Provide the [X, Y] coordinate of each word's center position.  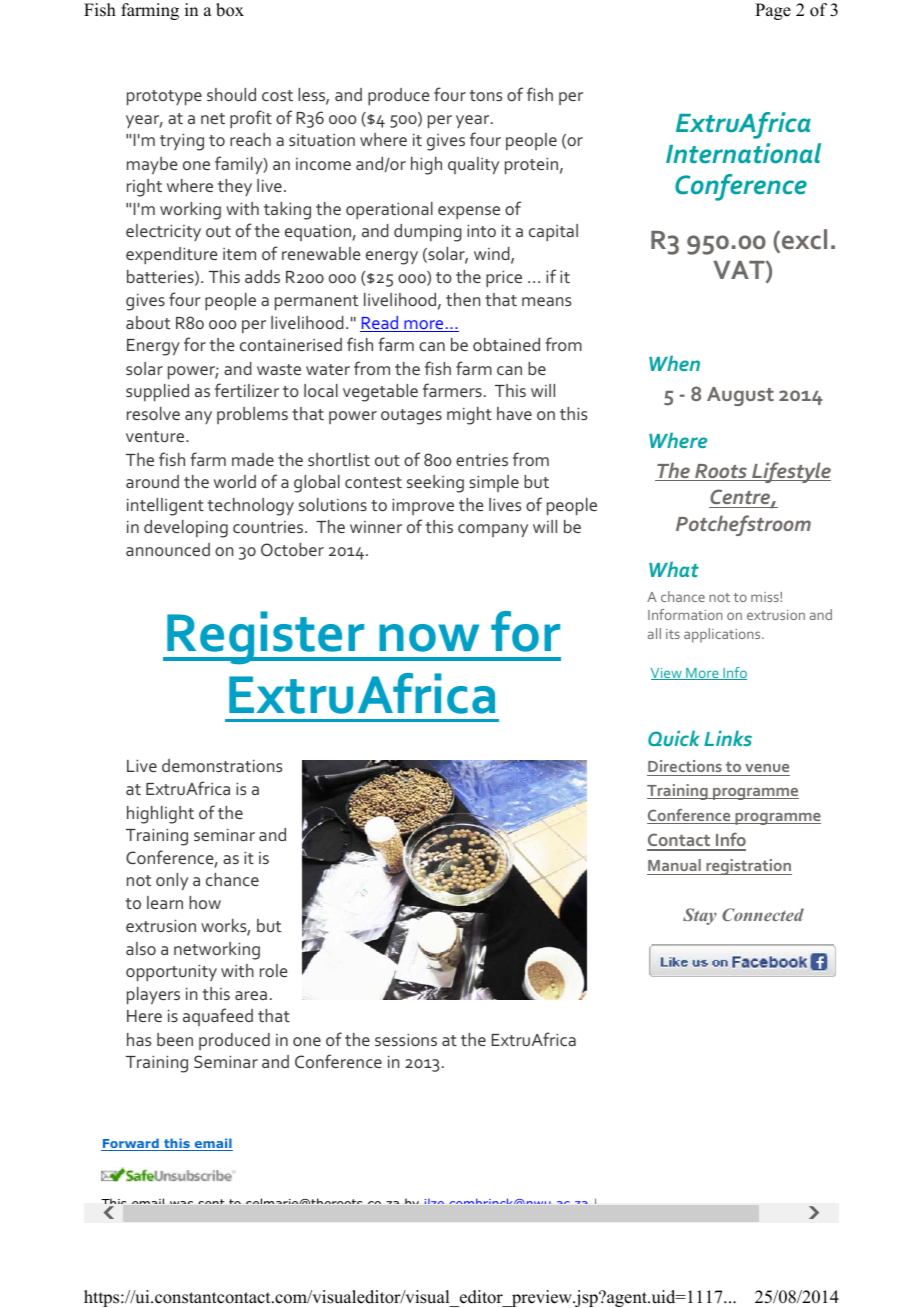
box [230, 10]
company [493, 530]
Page [773, 11]
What [674, 569]
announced [168, 549]
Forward [131, 1144]
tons [486, 95]
